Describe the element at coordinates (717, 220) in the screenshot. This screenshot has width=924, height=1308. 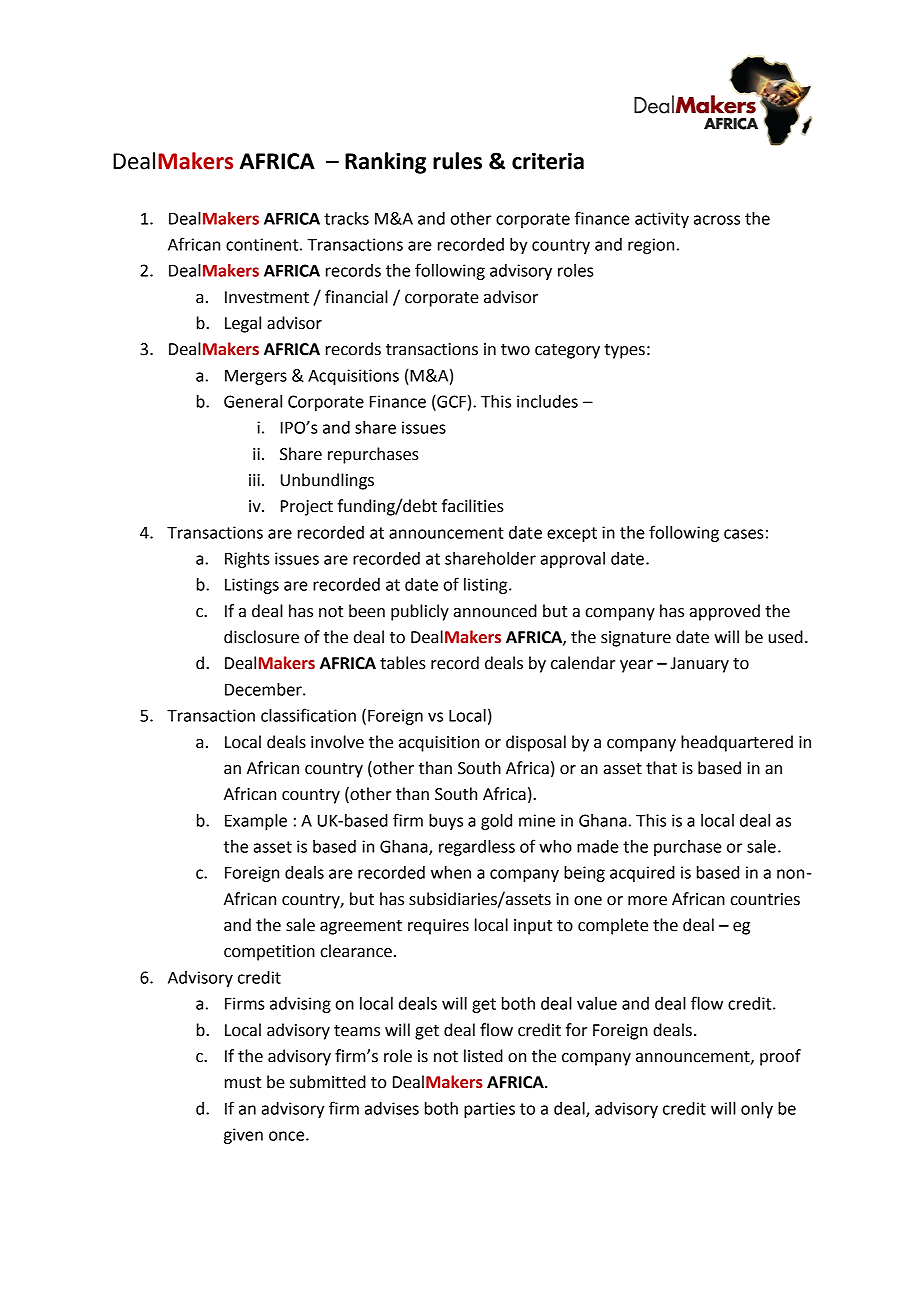
I see `across` at that location.
